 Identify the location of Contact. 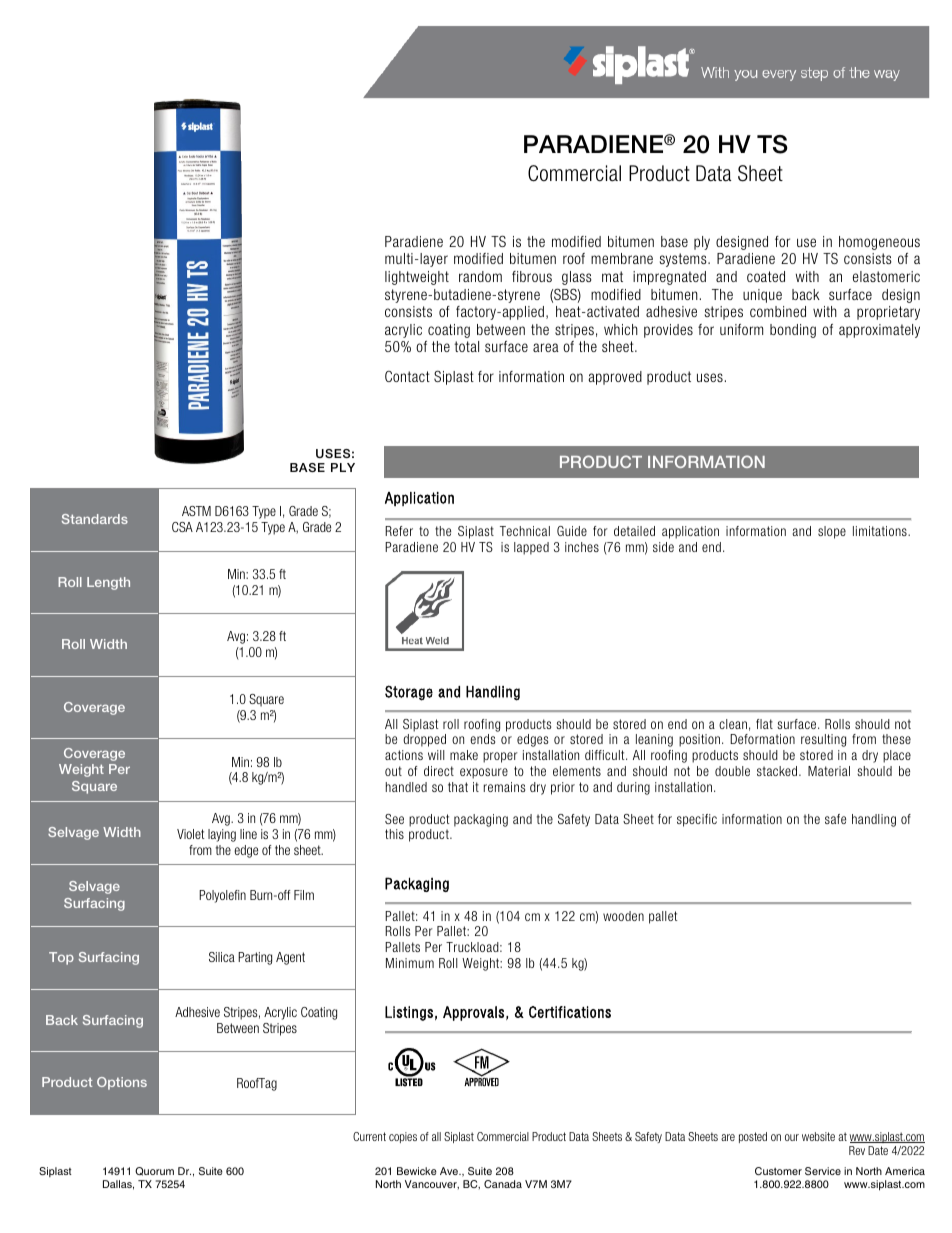
(407, 376).
